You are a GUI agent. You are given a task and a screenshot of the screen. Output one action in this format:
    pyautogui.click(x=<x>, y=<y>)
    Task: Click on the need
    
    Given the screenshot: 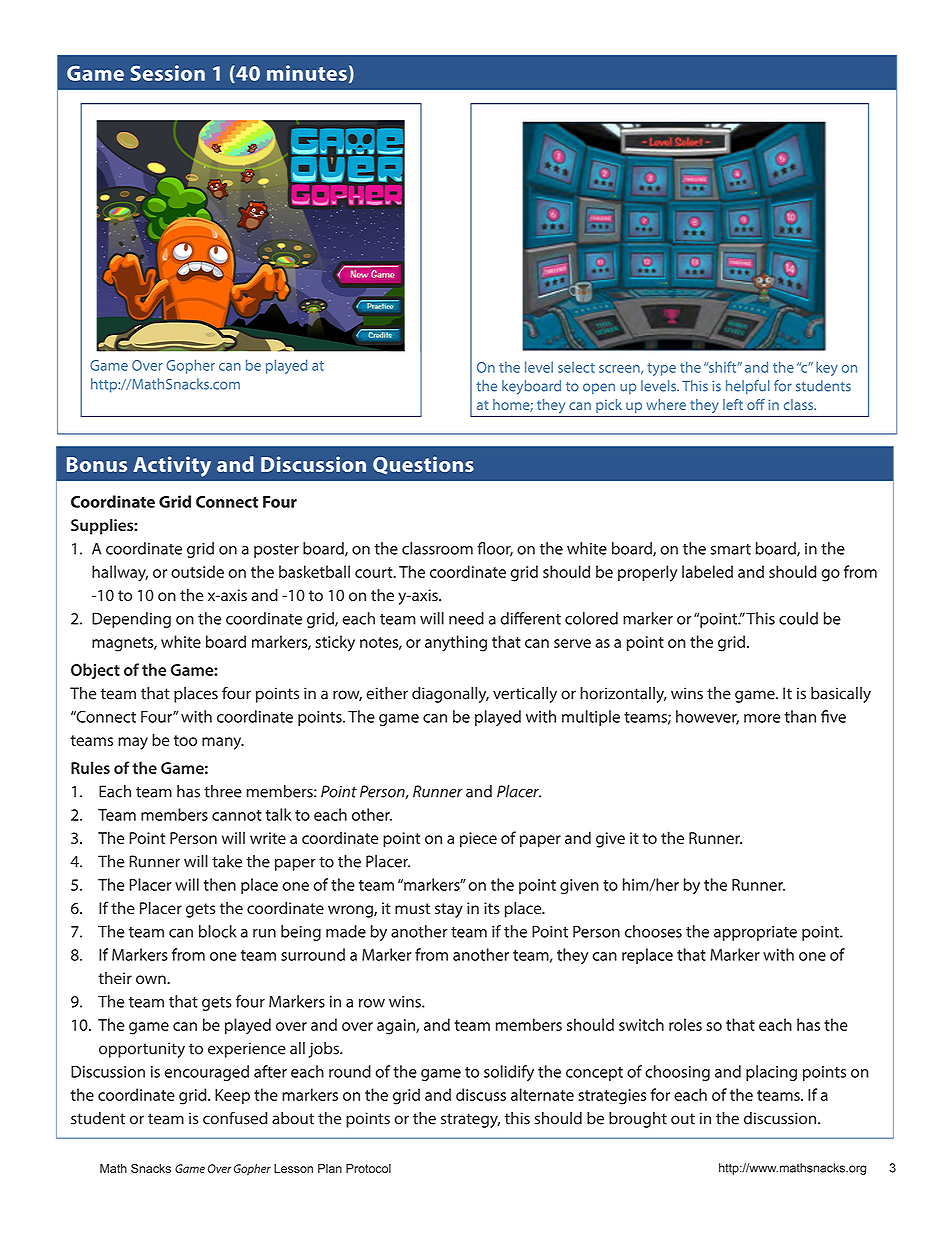 What is the action you would take?
    pyautogui.click(x=466, y=618)
